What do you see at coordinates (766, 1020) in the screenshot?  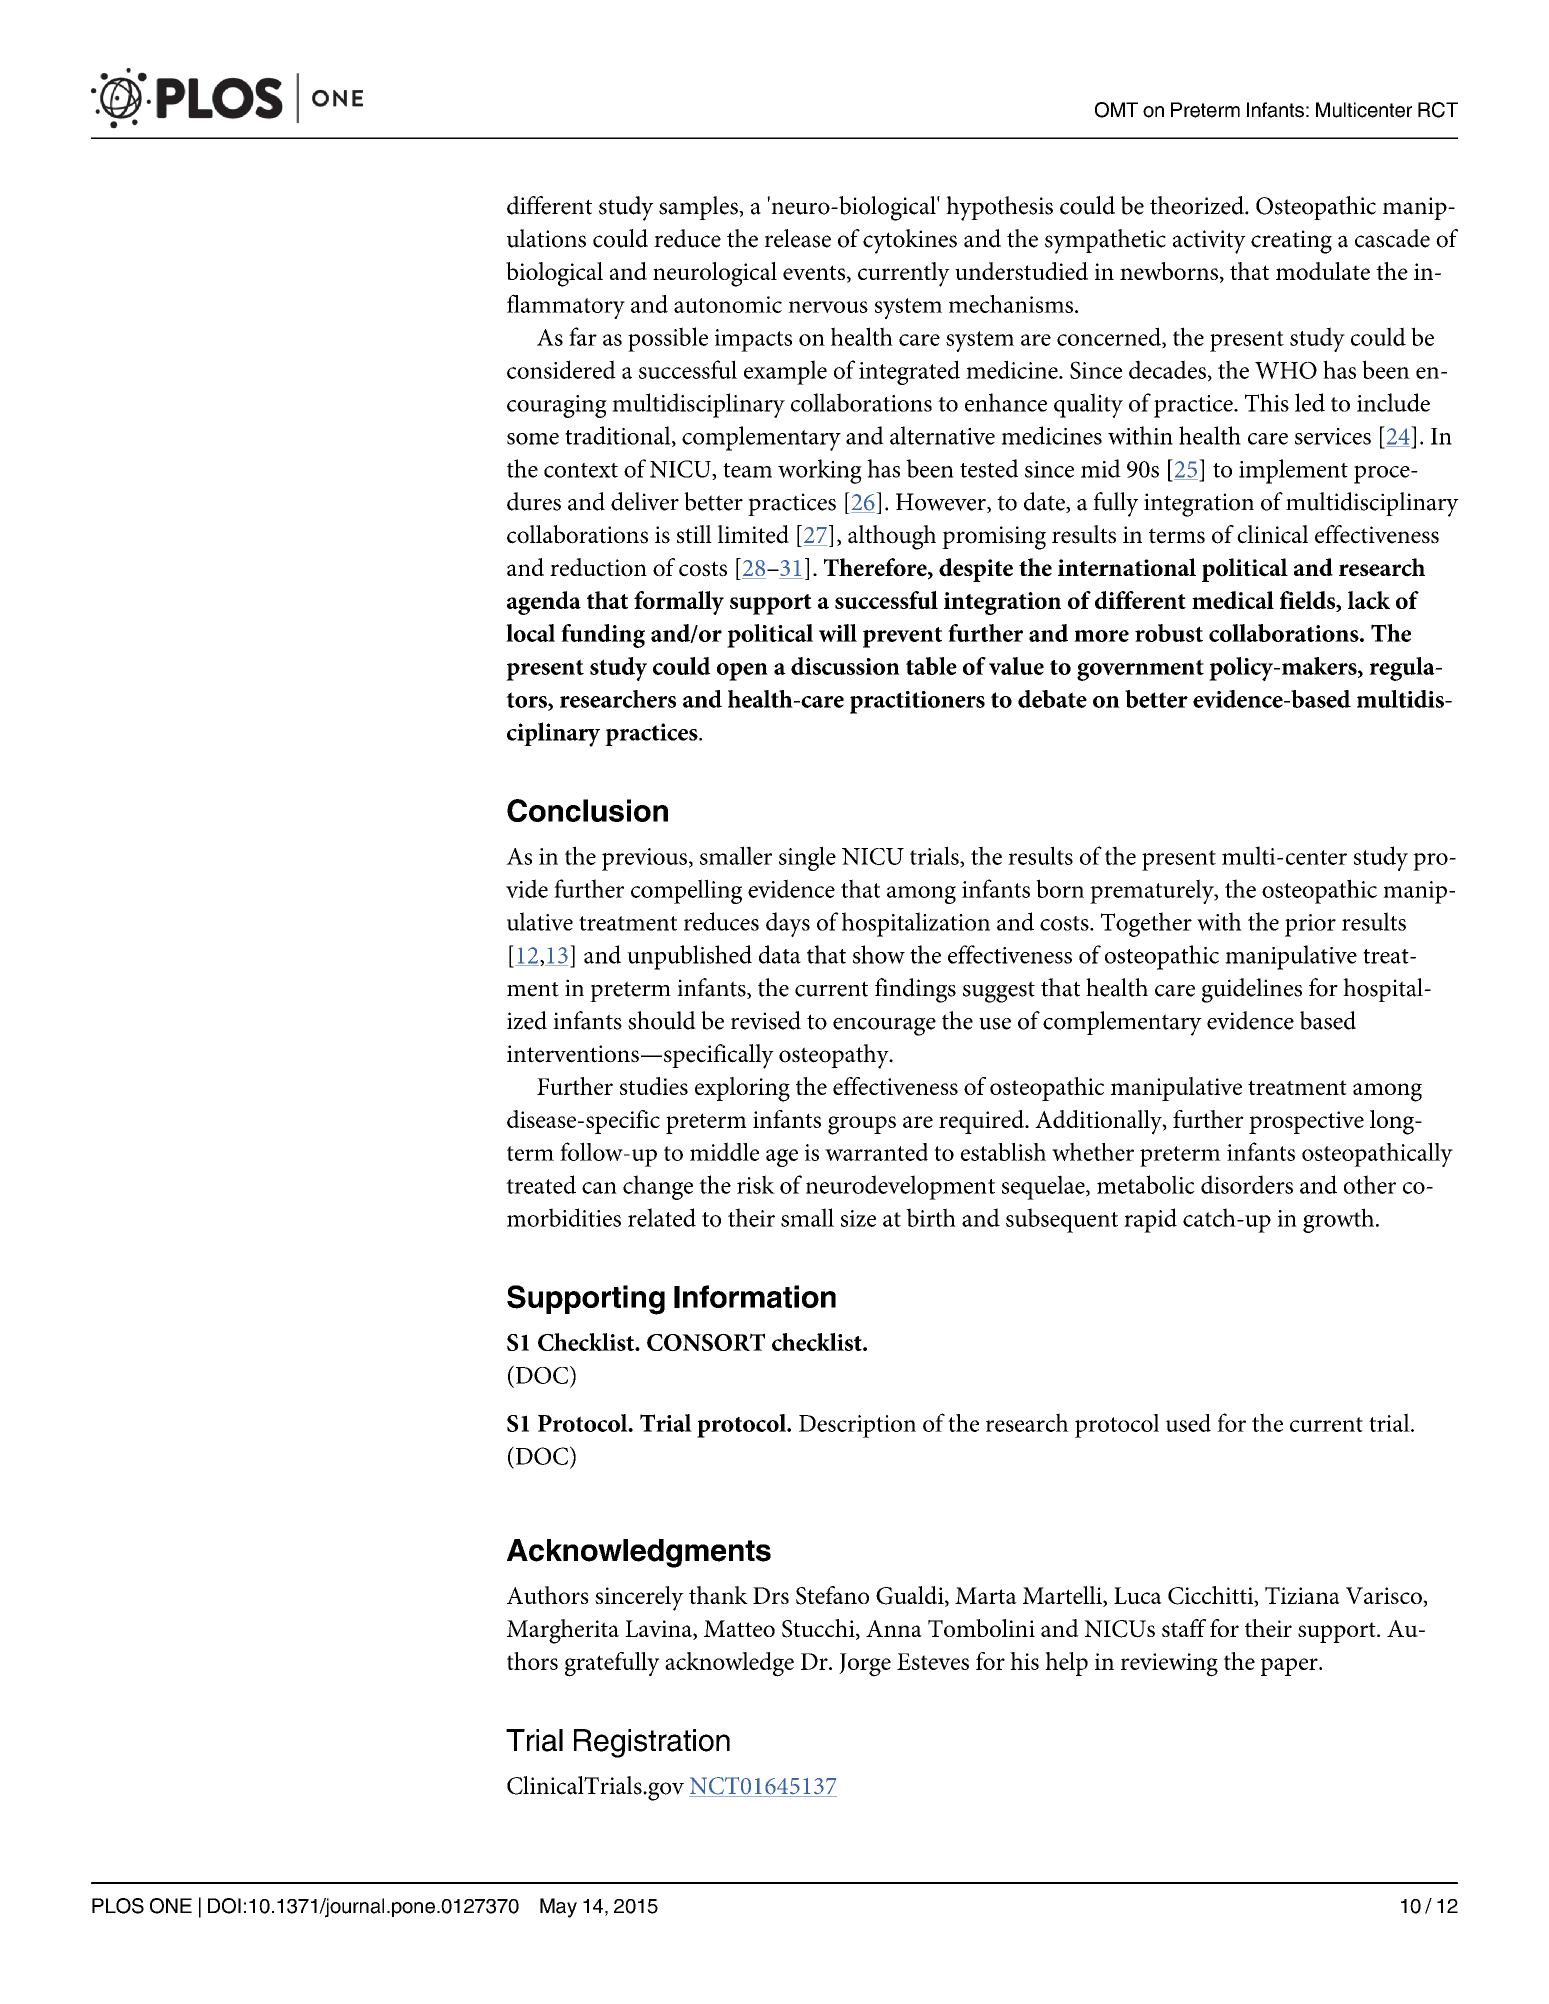 I see `revised` at bounding box center [766, 1020].
